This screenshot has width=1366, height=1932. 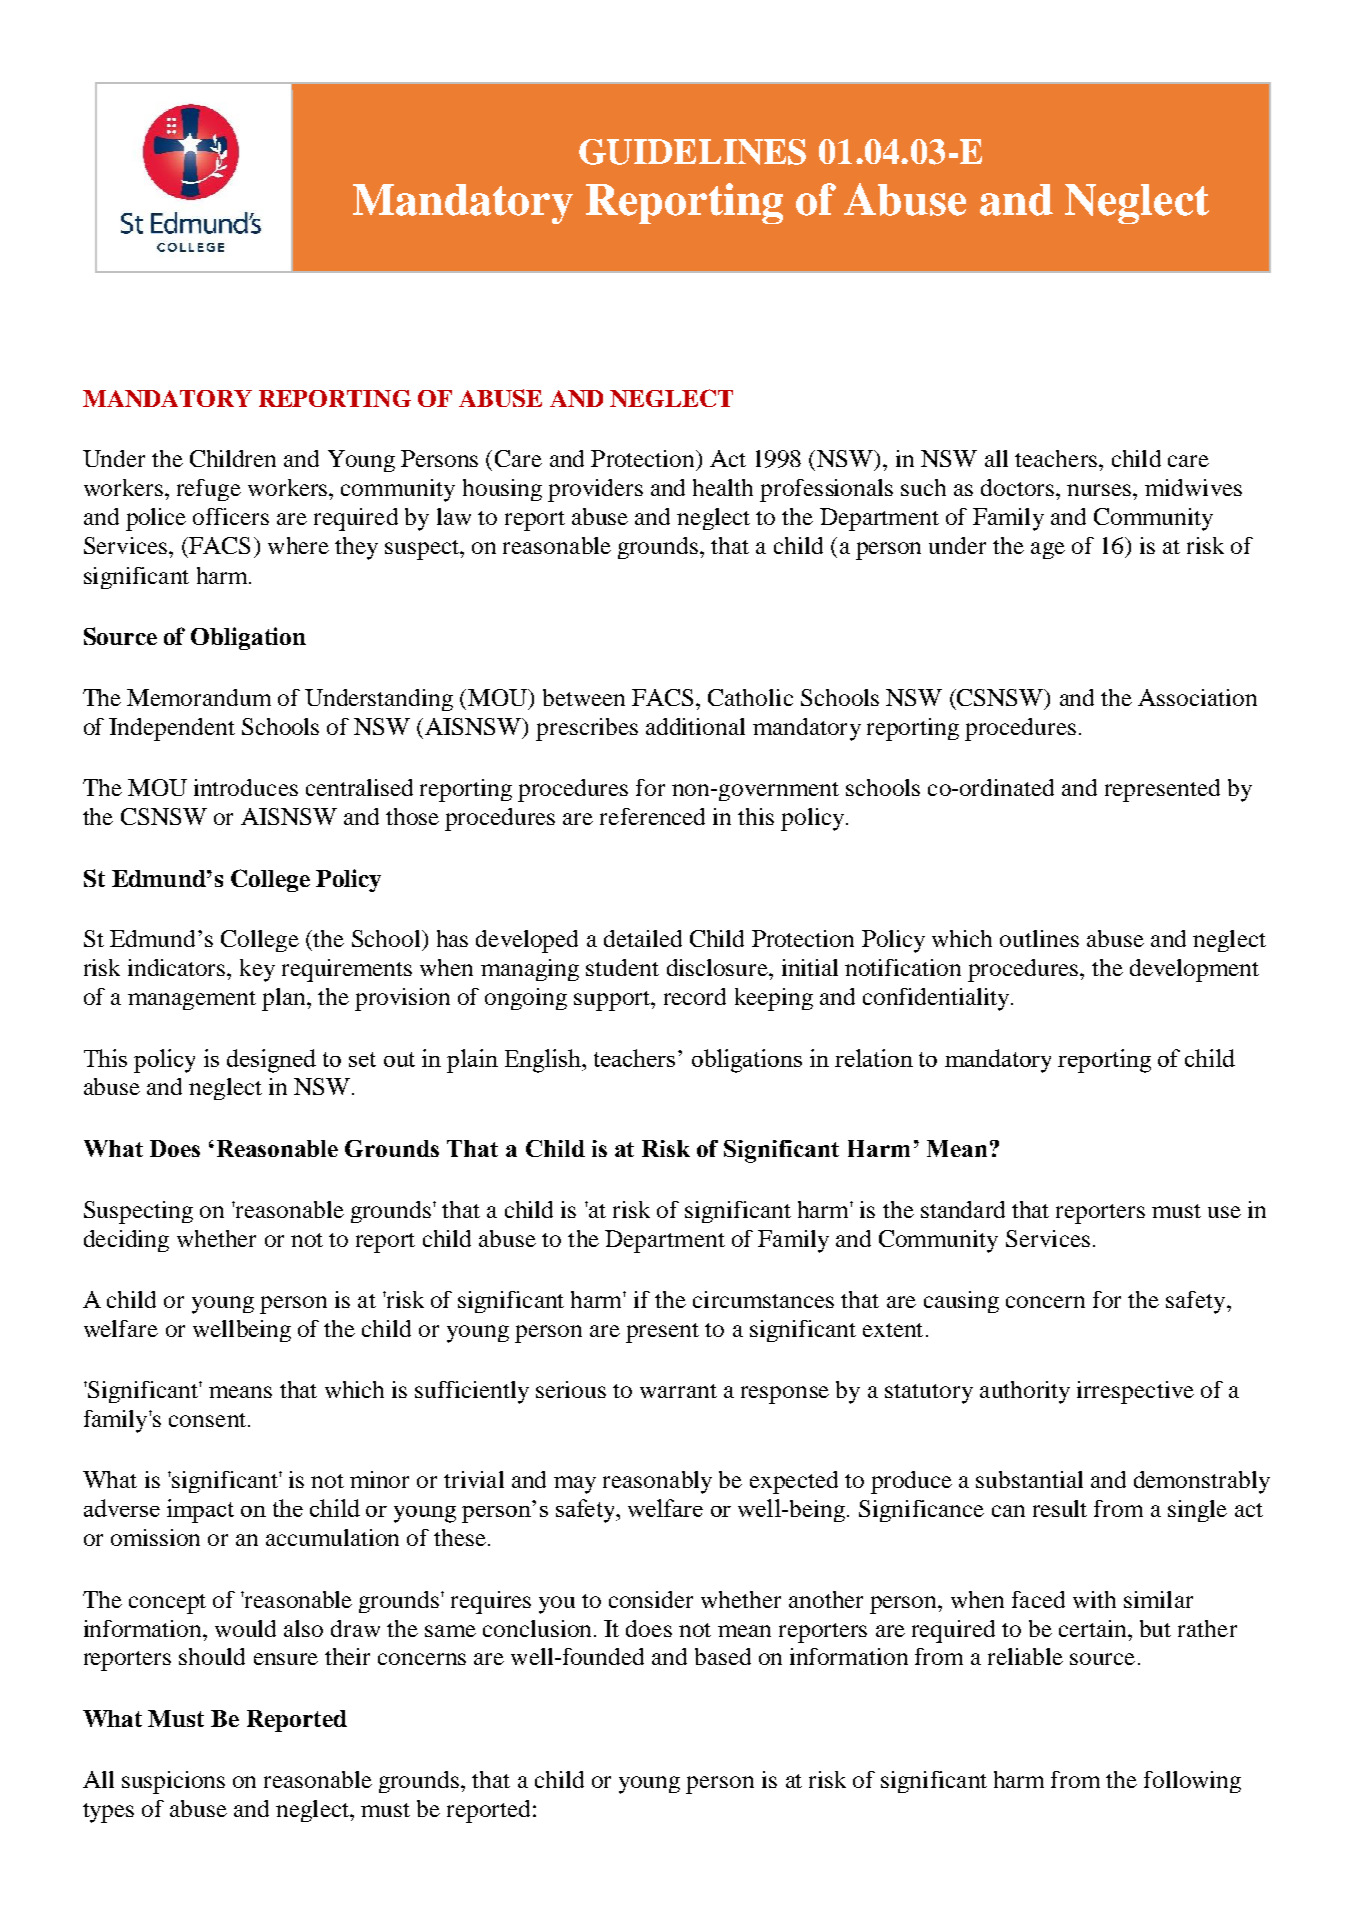 What do you see at coordinates (622, 967) in the screenshot?
I see `student` at bounding box center [622, 967].
